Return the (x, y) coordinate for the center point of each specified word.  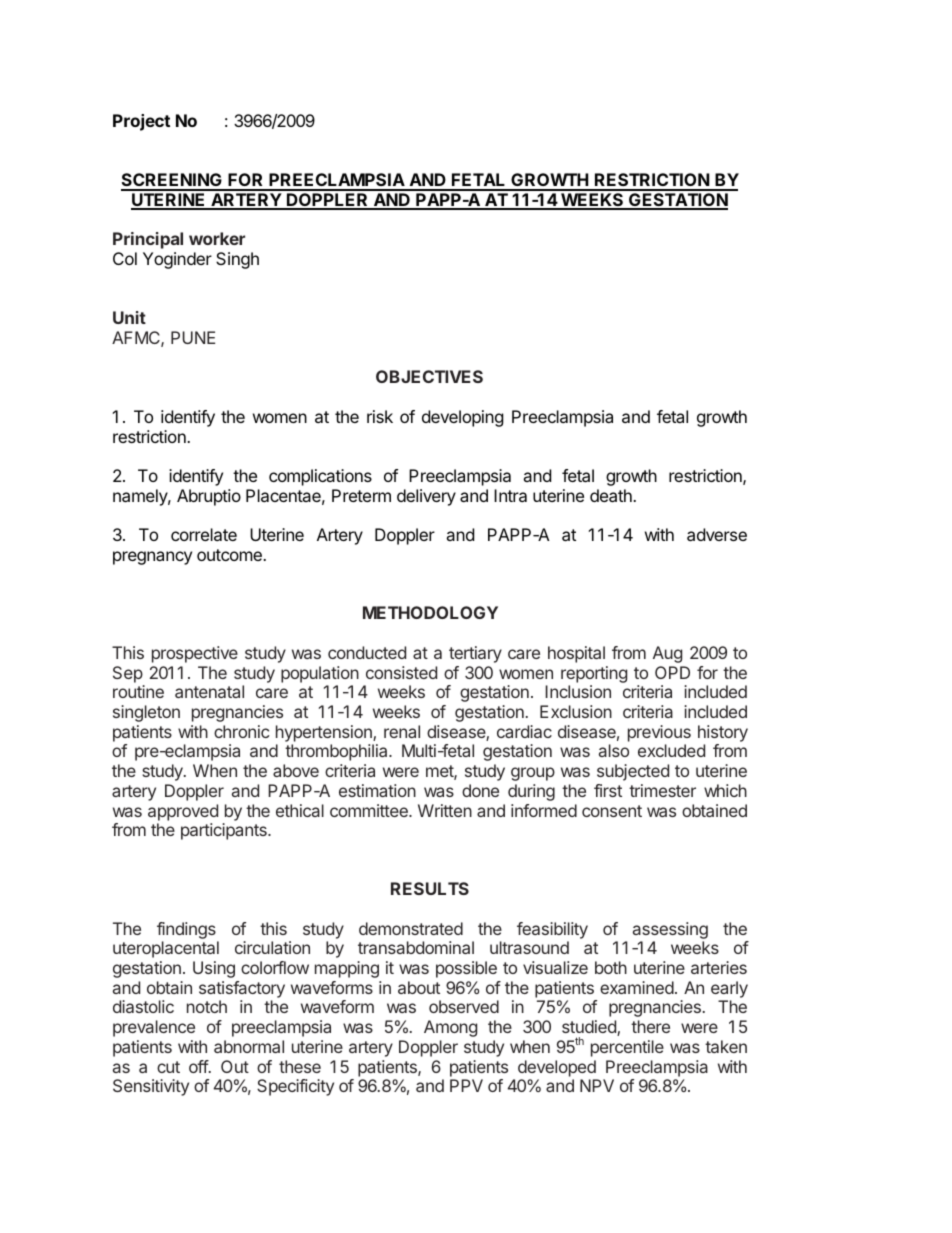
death (612, 495)
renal (402, 731)
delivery (426, 497)
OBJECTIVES (429, 376)
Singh (237, 260)
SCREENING (172, 181)
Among (450, 1028)
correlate (204, 534)
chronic (241, 731)
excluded (671, 750)
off (199, 1066)
